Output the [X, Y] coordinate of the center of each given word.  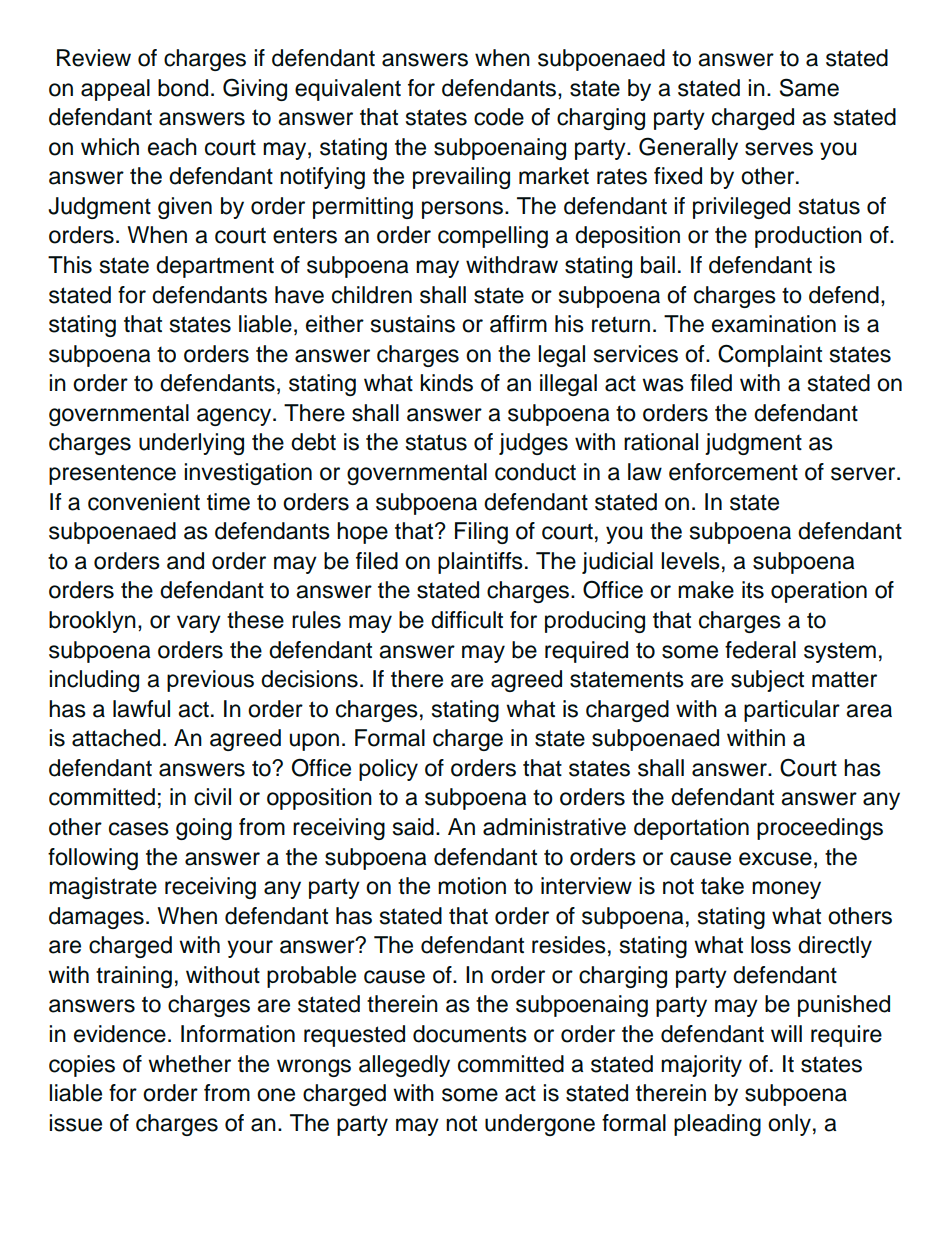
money [786, 890]
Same [809, 87]
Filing [481, 533]
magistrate [103, 888]
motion [472, 886]
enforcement [733, 472]
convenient [144, 502]
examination [774, 324]
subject [767, 681]
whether [189, 1064]
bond [183, 88]
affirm [518, 324]
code [499, 117]
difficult [467, 620]
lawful [141, 709]
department [215, 267]
